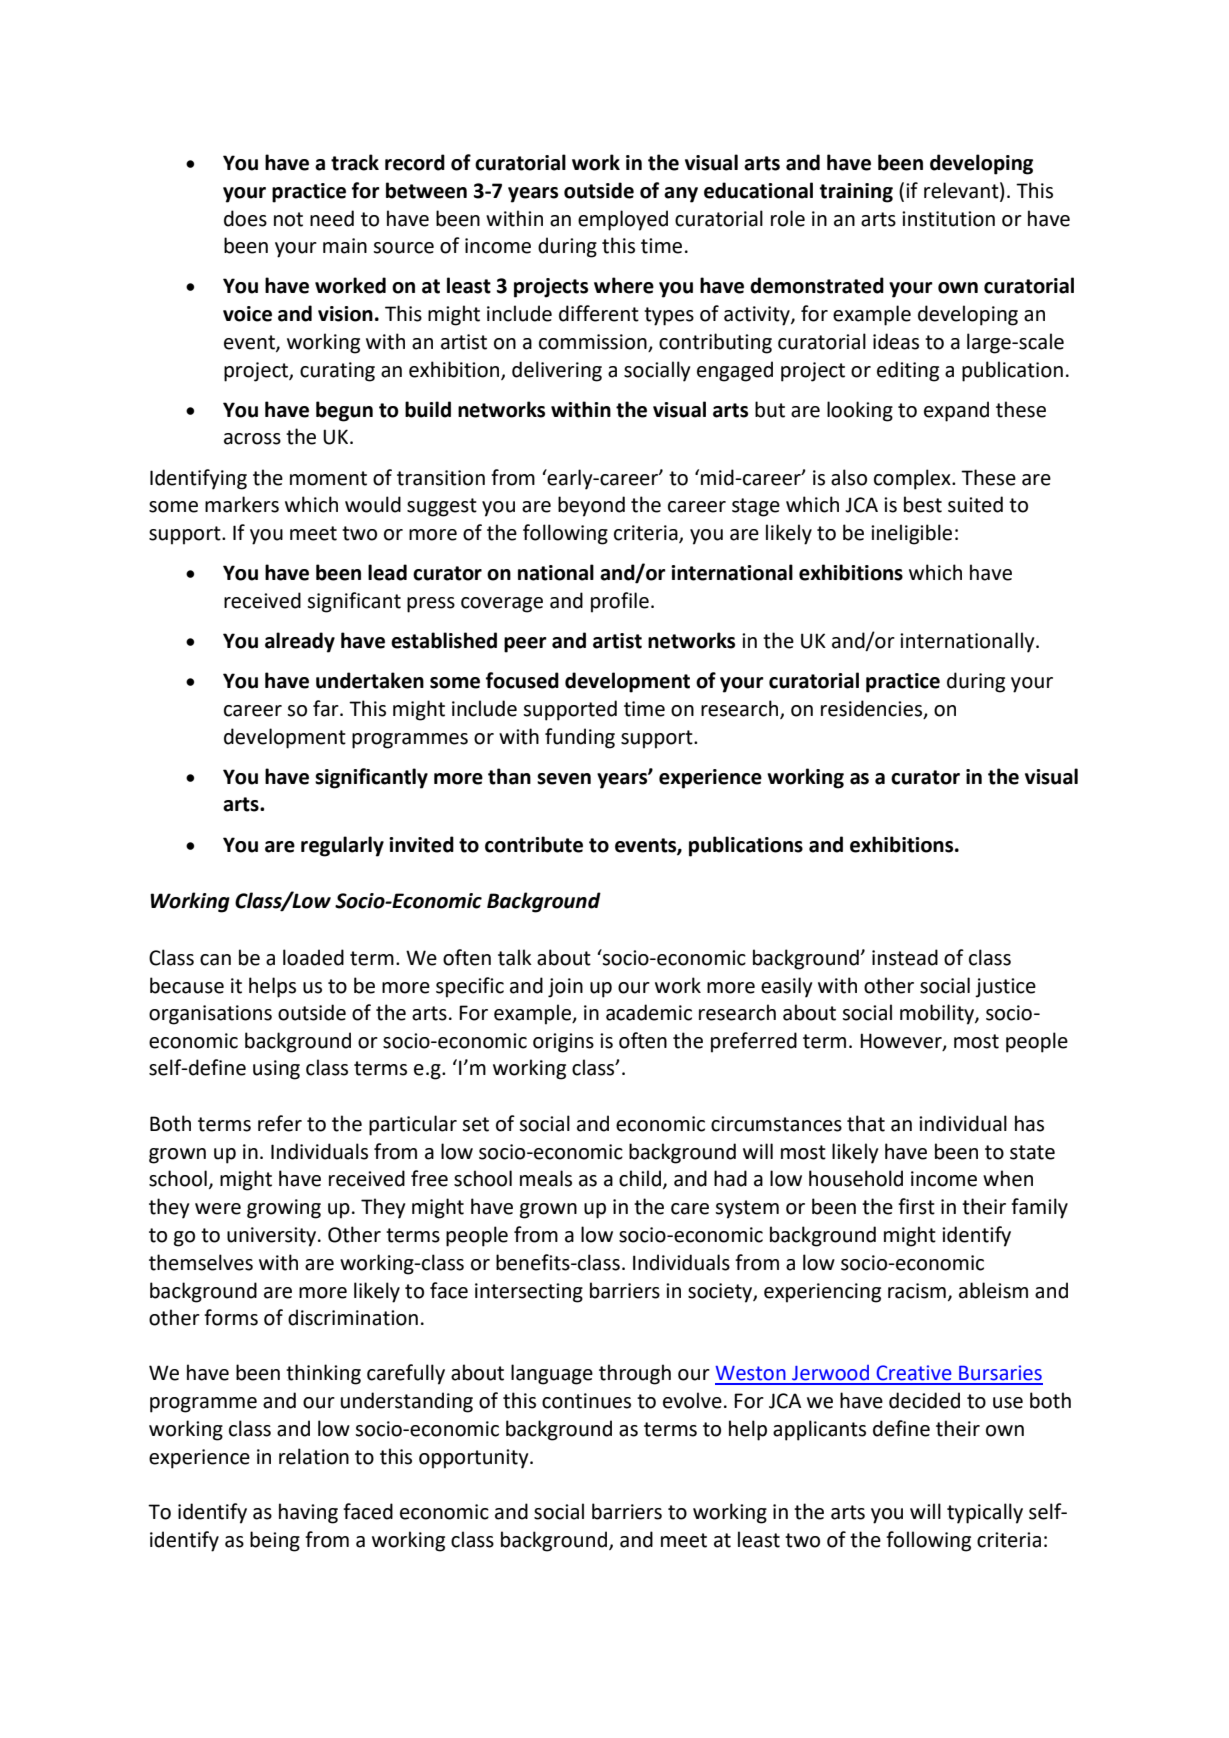 The image size is (1229, 1738). I want to click on continues, so click(586, 1401).
